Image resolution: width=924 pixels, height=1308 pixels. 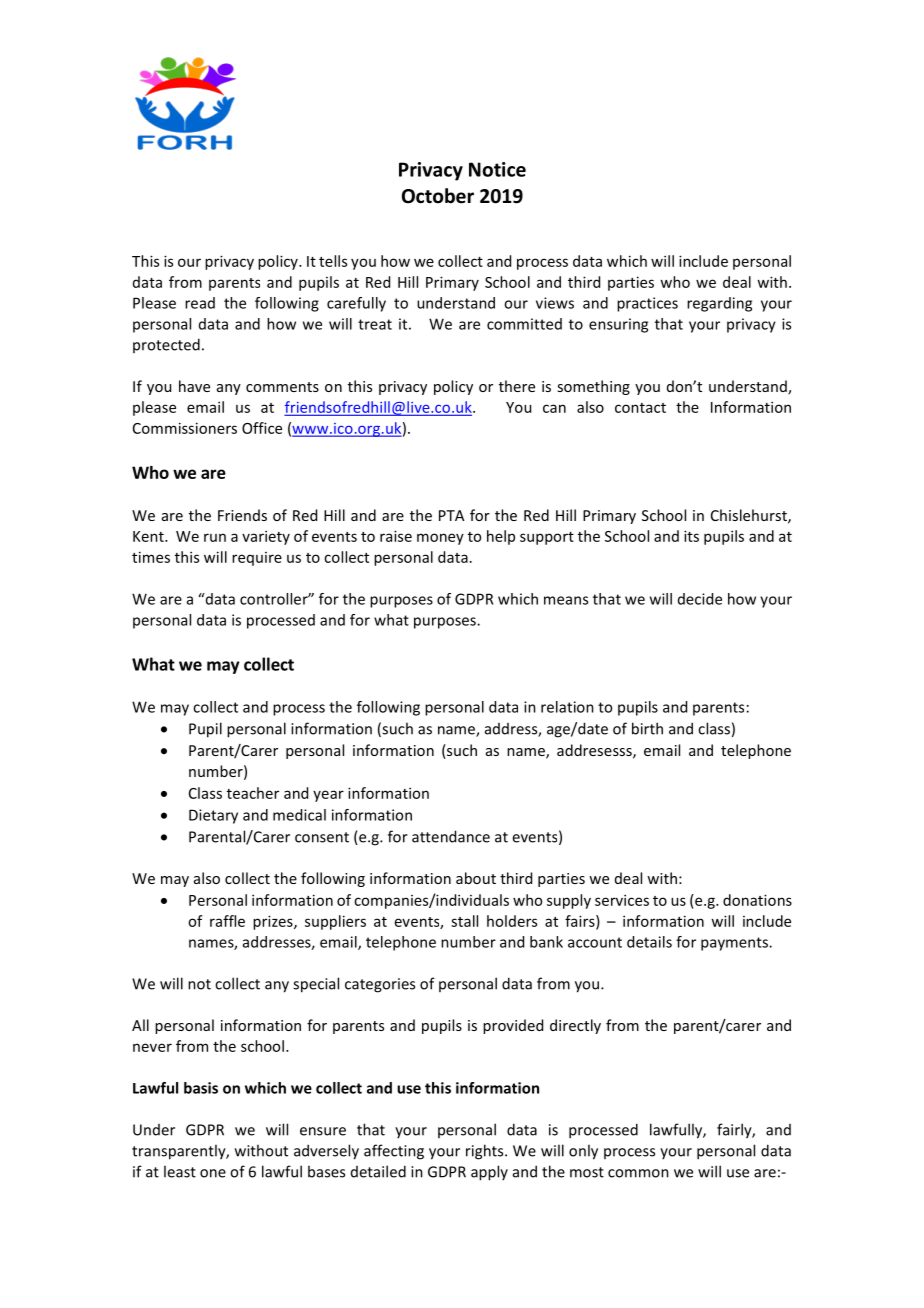 What do you see at coordinates (622, 900) in the screenshot?
I see `services` at bounding box center [622, 900].
